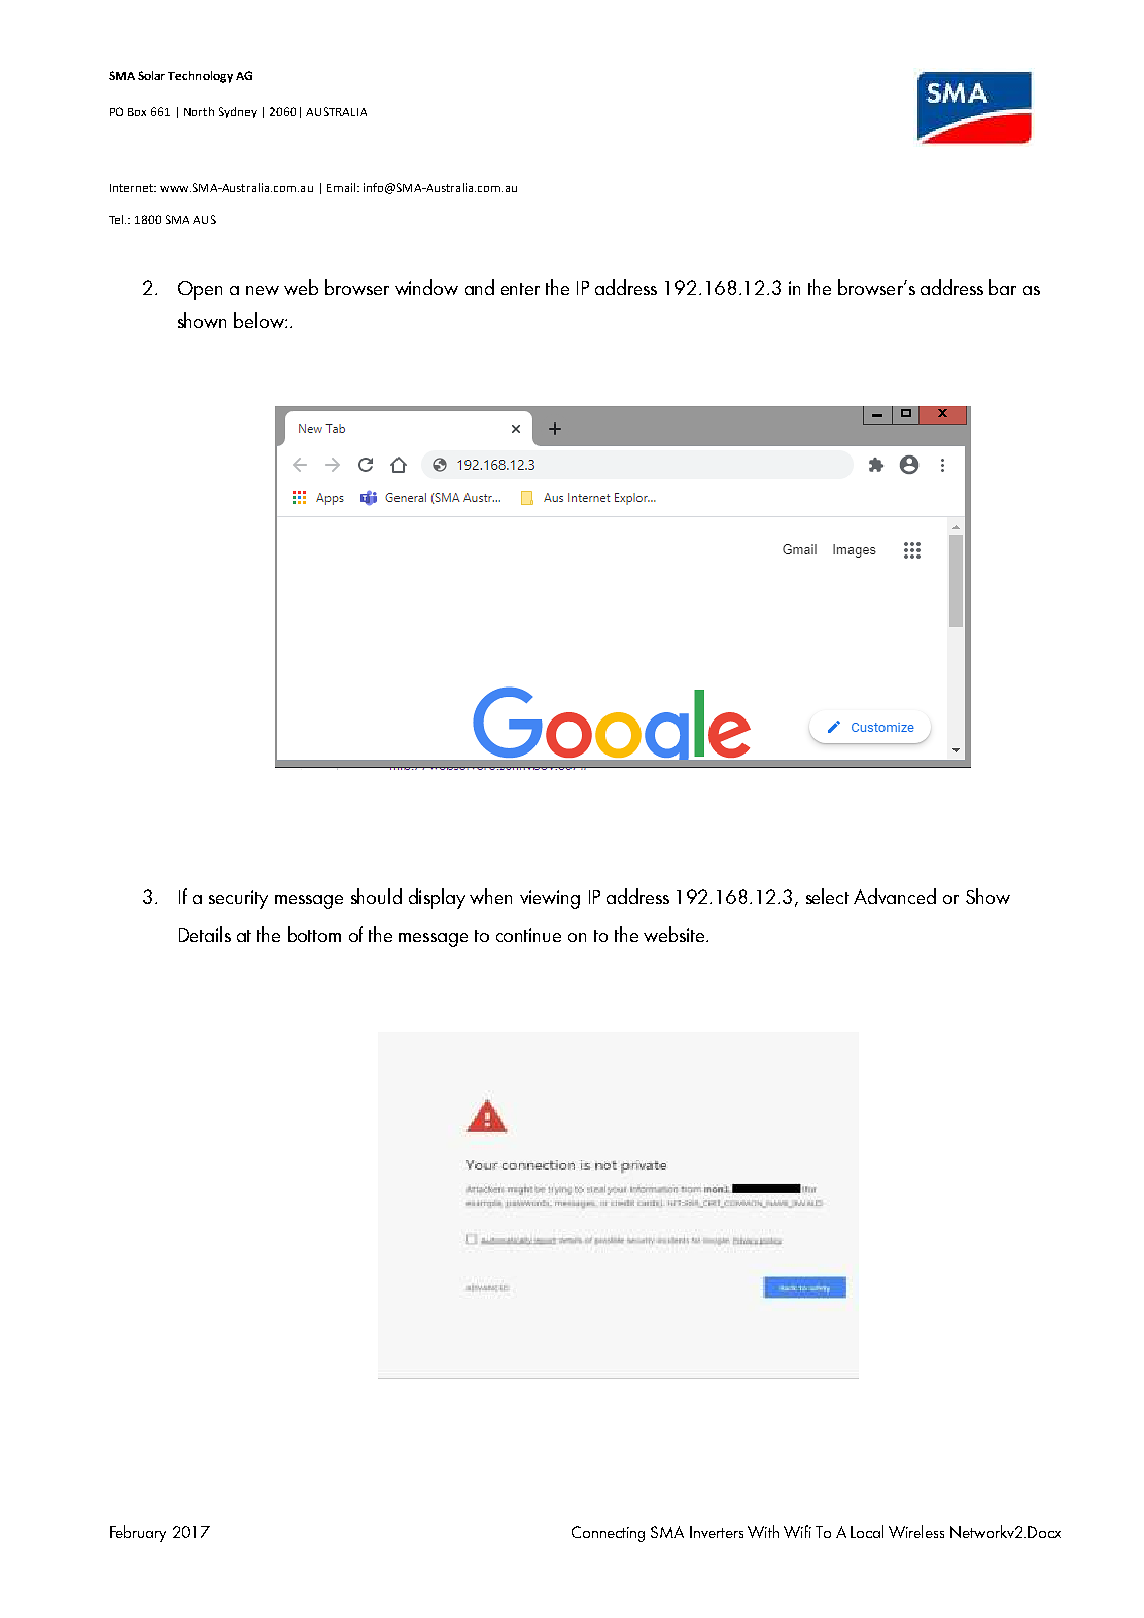  Describe the element at coordinates (260, 320) in the screenshot. I see `below` at that location.
